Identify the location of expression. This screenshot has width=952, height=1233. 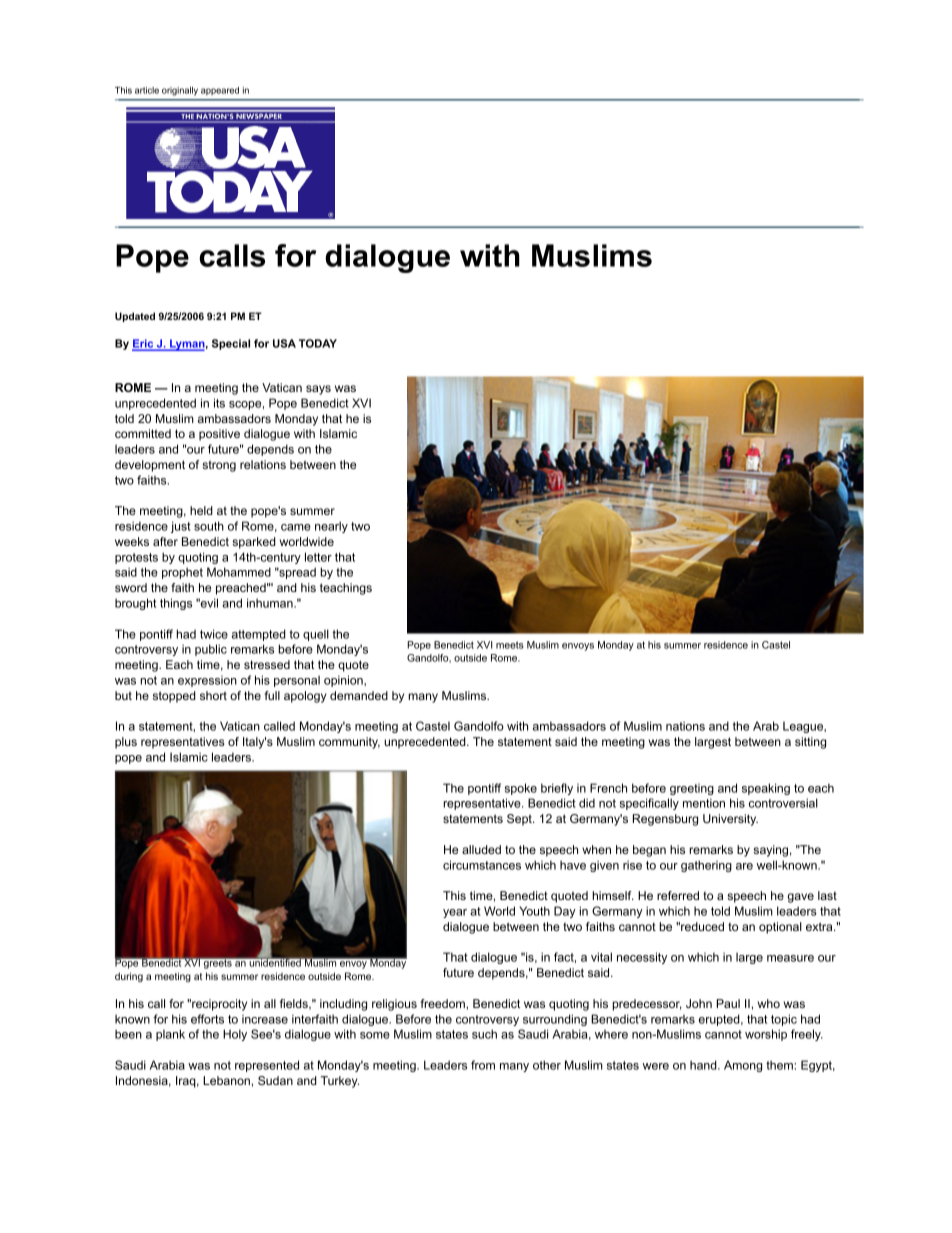
(207, 681).
